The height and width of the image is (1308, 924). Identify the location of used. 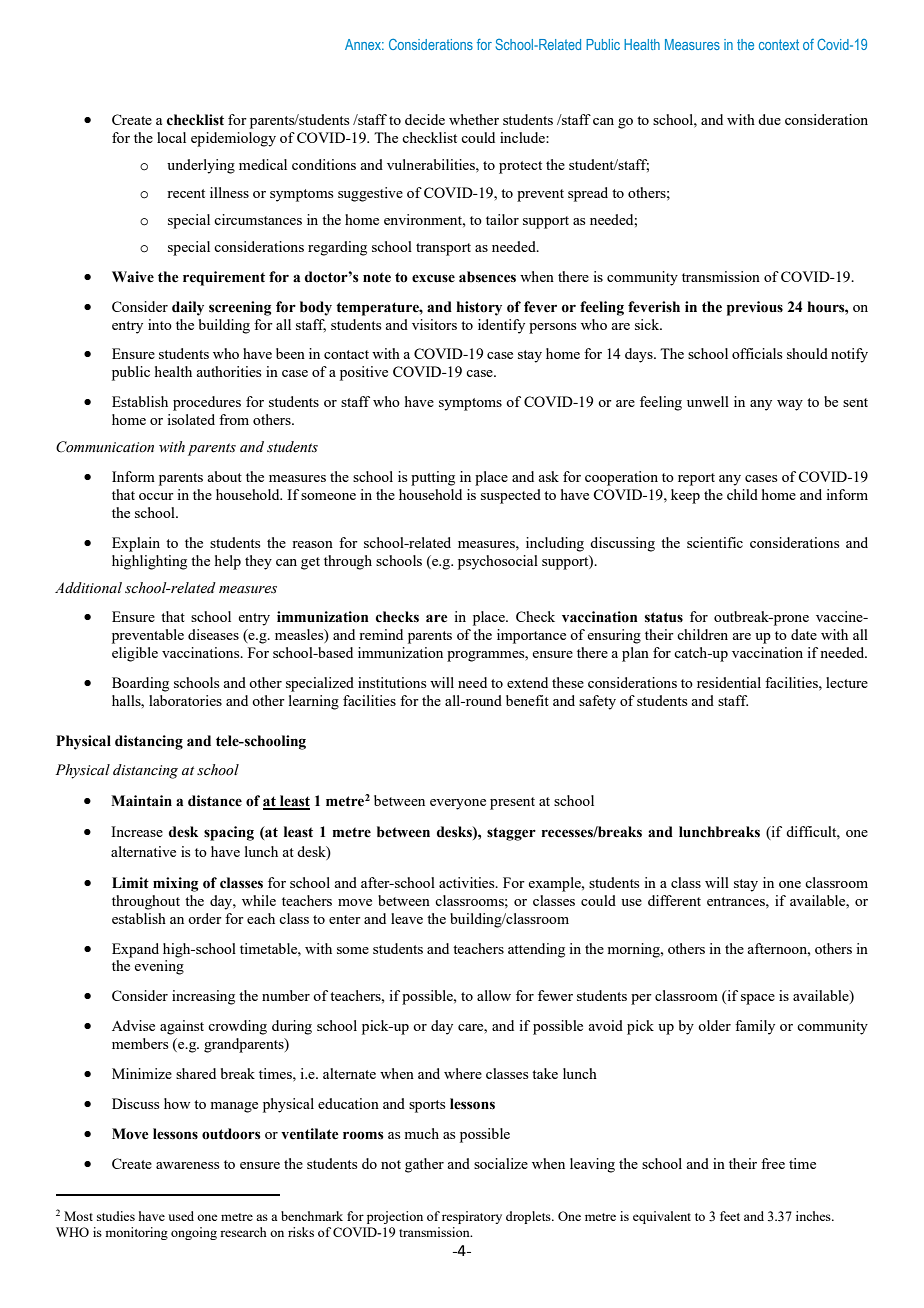
(181, 1216).
